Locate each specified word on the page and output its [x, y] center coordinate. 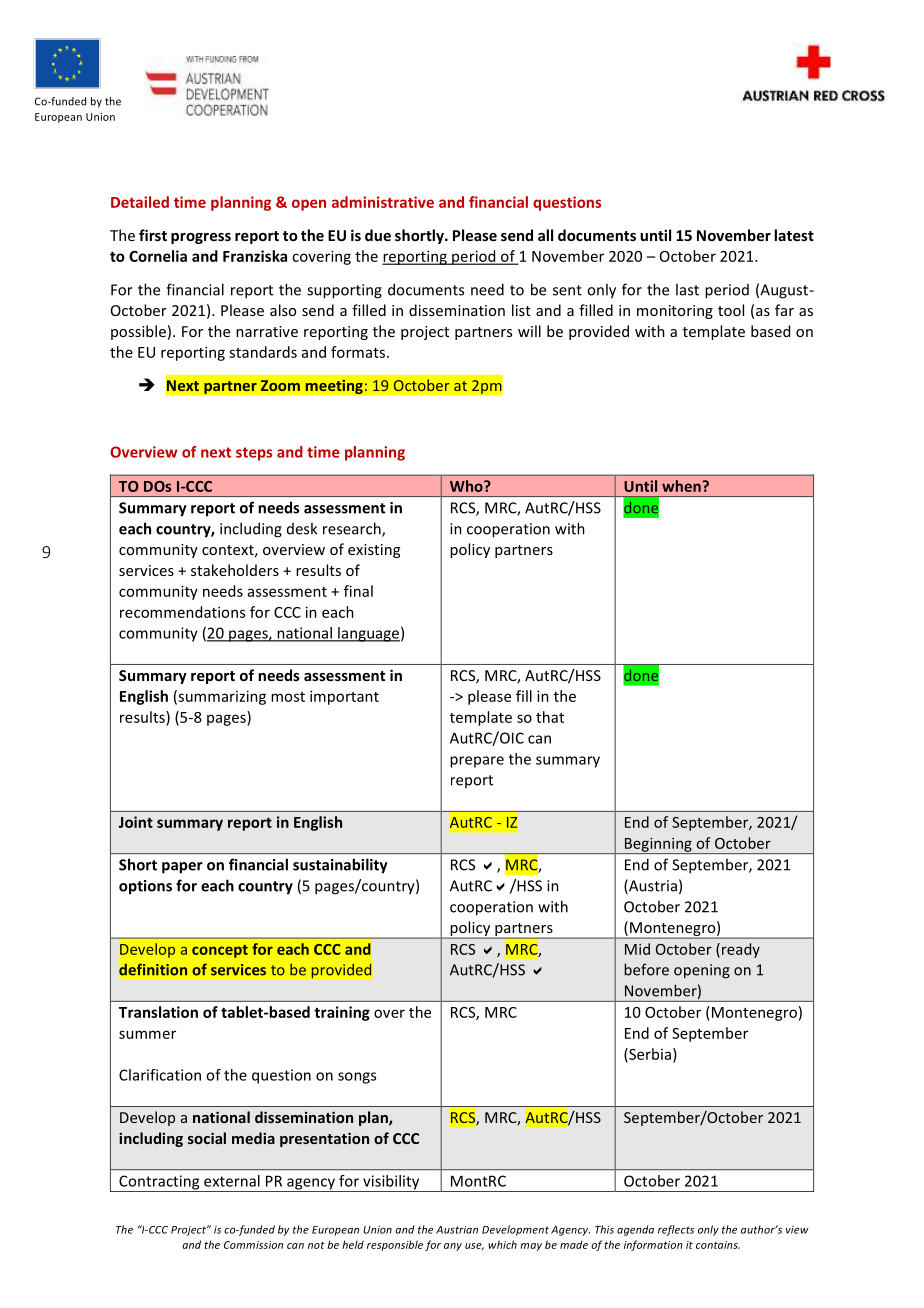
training [342, 1013]
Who [467, 486]
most [288, 697]
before [646, 969]
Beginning [658, 845]
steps [254, 454]
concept [220, 951]
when [682, 486]
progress [201, 238]
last [687, 289]
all [545, 235]
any [453, 1247]
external [232, 1181]
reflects [676, 1230]
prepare [477, 762]
